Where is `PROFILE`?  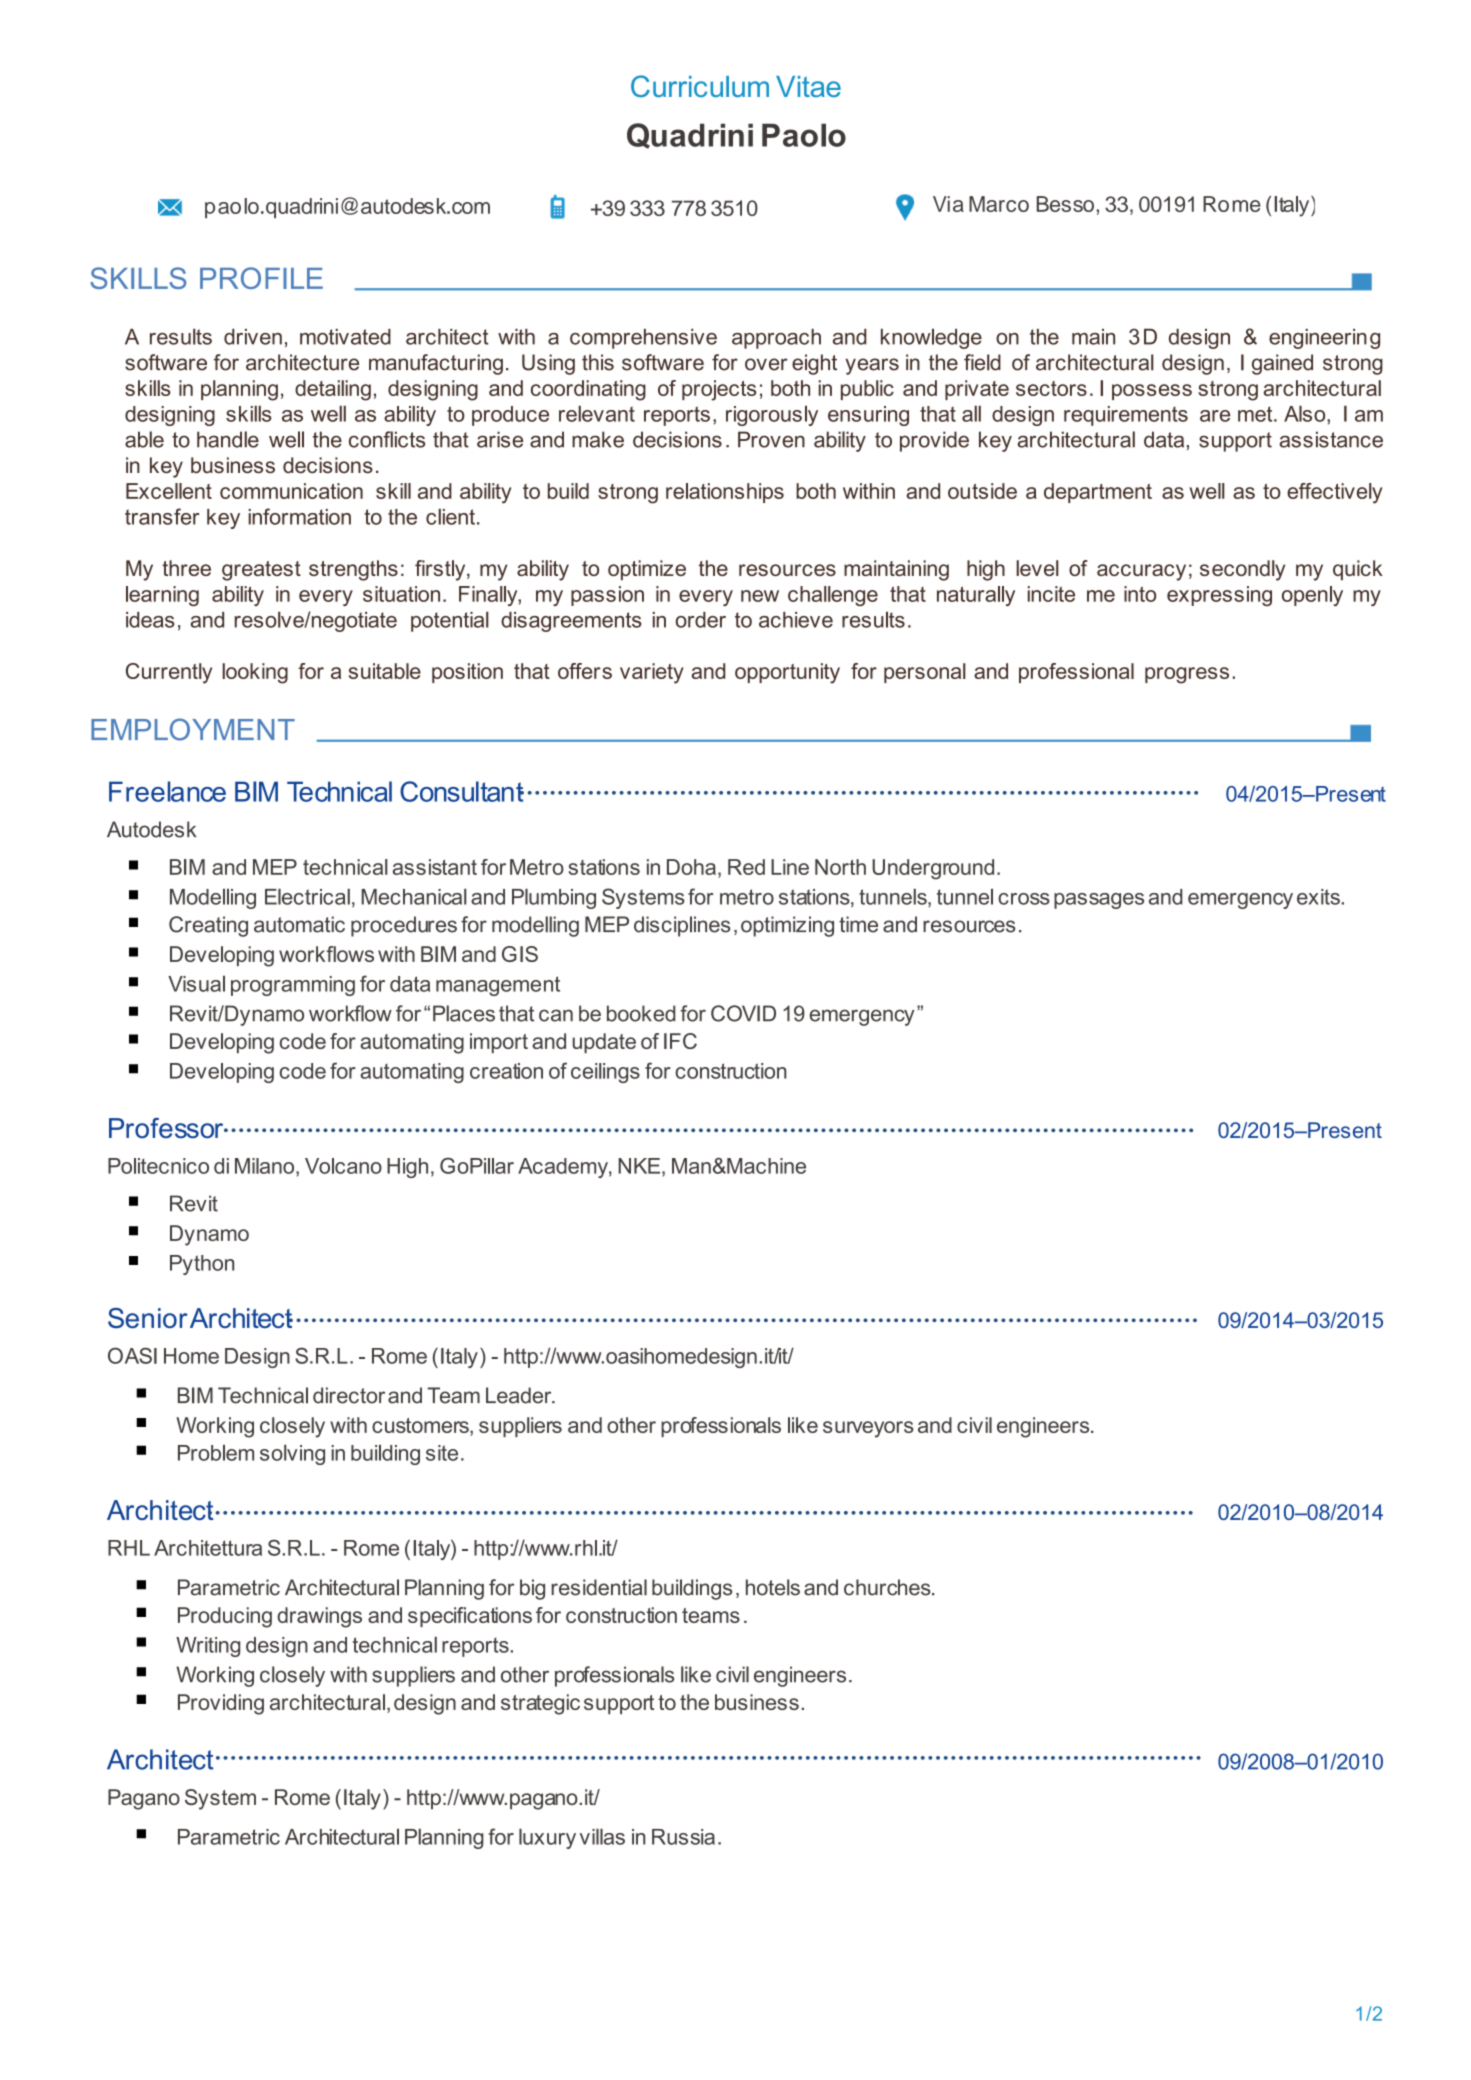
PROFILE is located at coordinates (261, 278).
